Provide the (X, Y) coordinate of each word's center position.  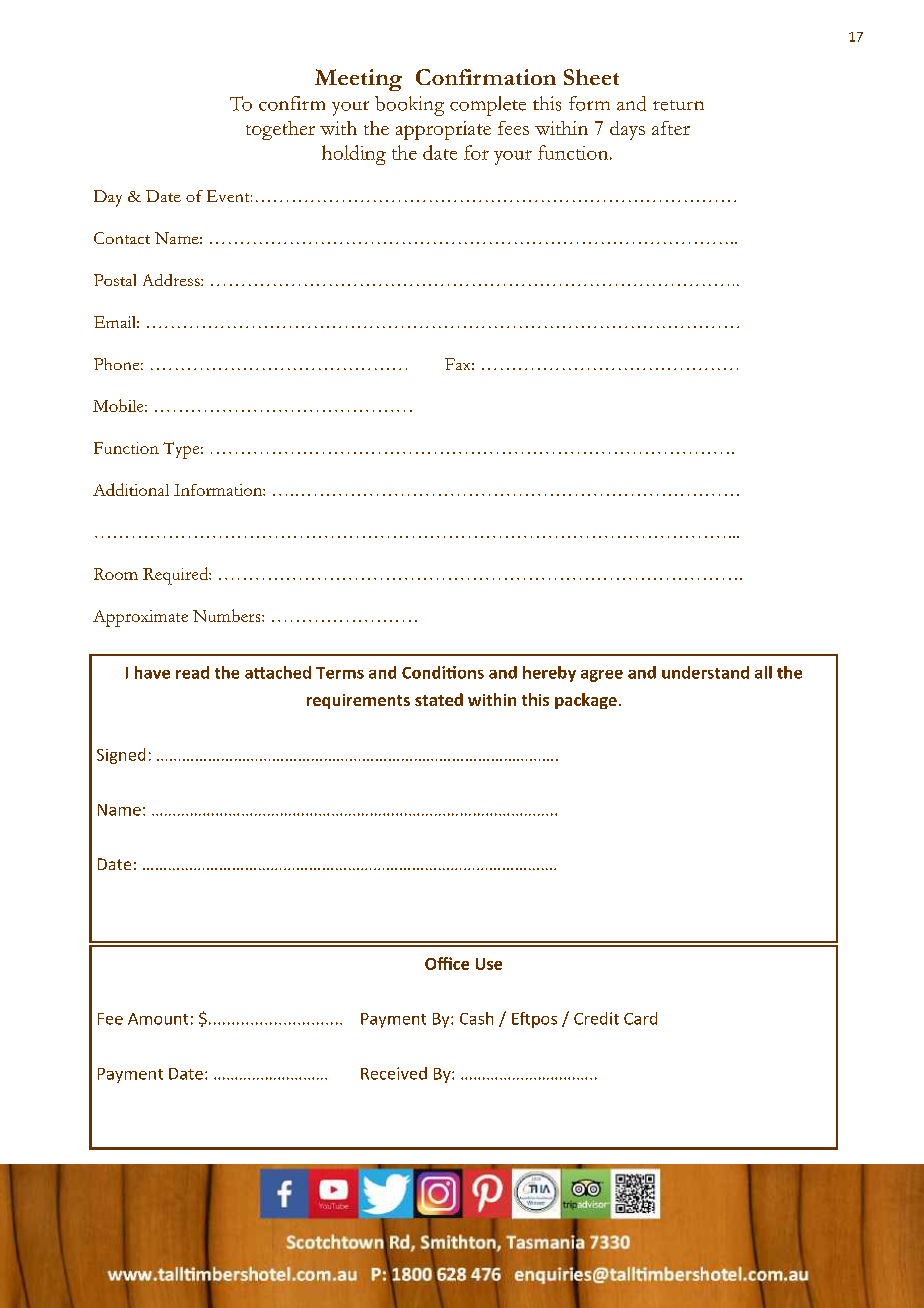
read (192, 672)
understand (705, 672)
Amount (158, 1019)
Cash (476, 1018)
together (280, 130)
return (678, 105)
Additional (131, 489)
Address (172, 280)
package (586, 701)
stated (439, 699)
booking (409, 106)
